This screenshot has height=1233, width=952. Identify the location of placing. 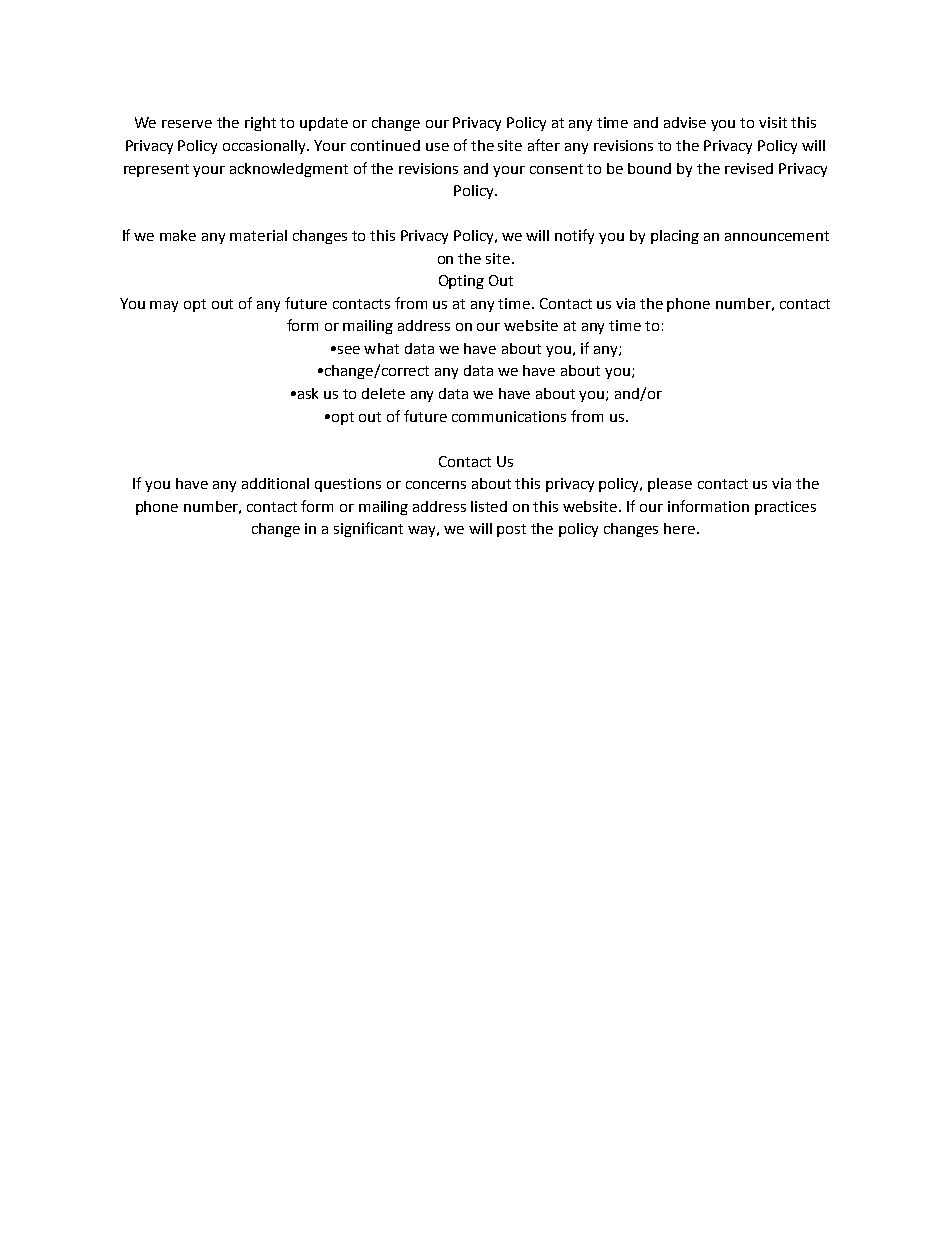
(675, 237).
